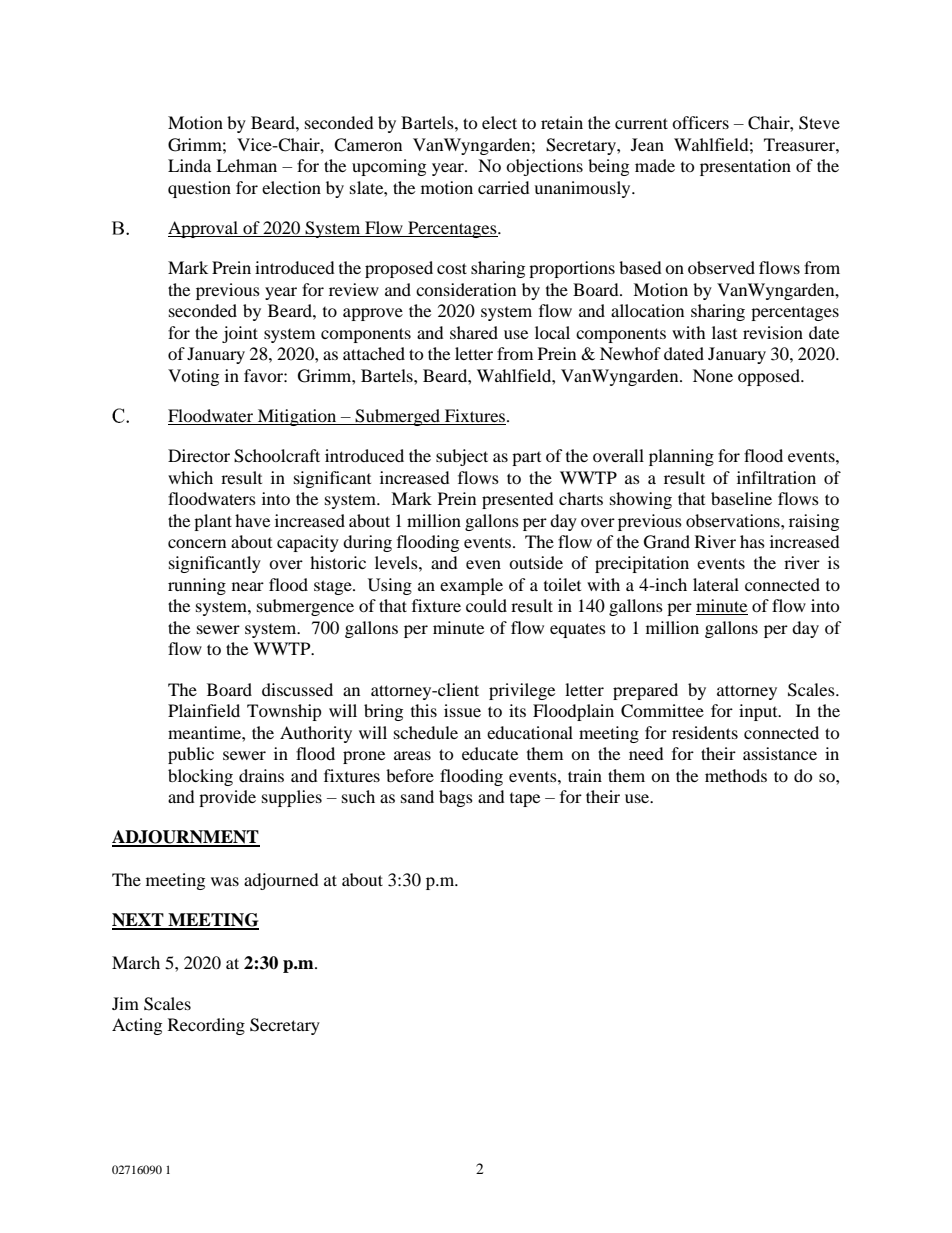 The height and width of the screenshot is (1233, 952). What do you see at coordinates (504, 187) in the screenshot?
I see `carried` at bounding box center [504, 187].
